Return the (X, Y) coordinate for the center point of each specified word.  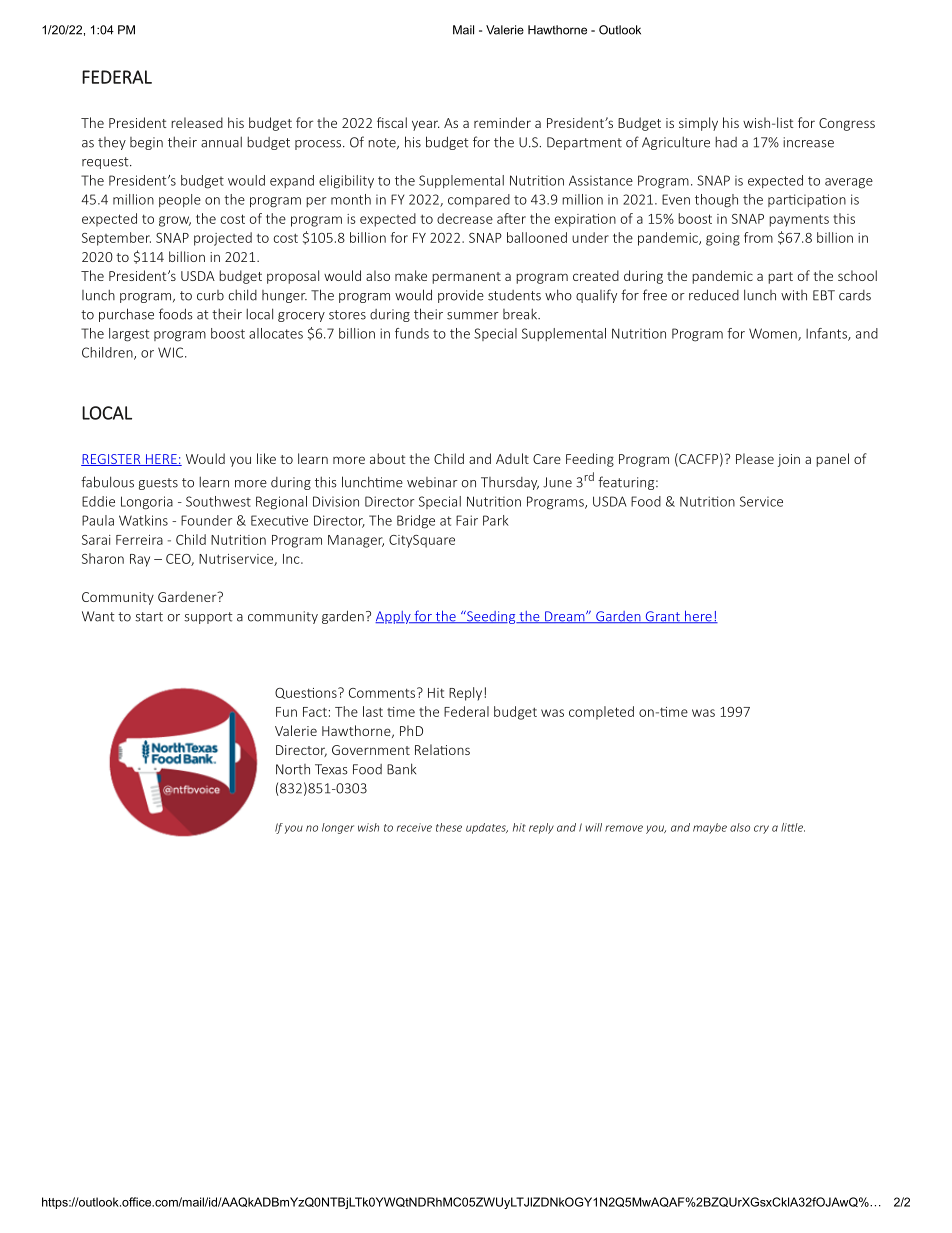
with (794, 295)
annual (221, 142)
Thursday (510, 483)
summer (473, 316)
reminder (502, 122)
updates (487, 828)
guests (158, 484)
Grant (662, 617)
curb (210, 295)
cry (761, 829)
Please (755, 458)
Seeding (491, 617)
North (293, 769)
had (726, 142)
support (208, 618)
